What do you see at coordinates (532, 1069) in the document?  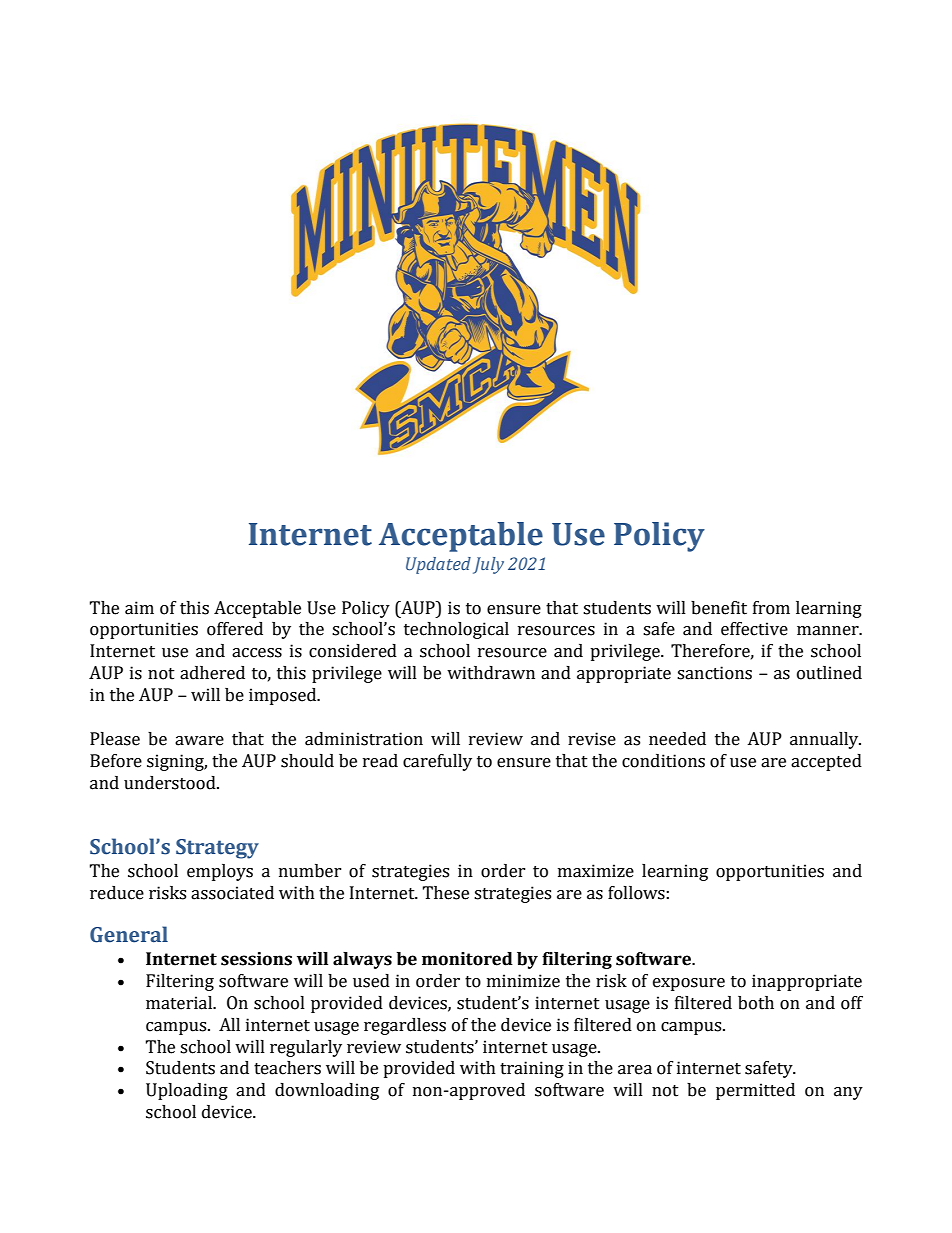 I see `training` at bounding box center [532, 1069].
